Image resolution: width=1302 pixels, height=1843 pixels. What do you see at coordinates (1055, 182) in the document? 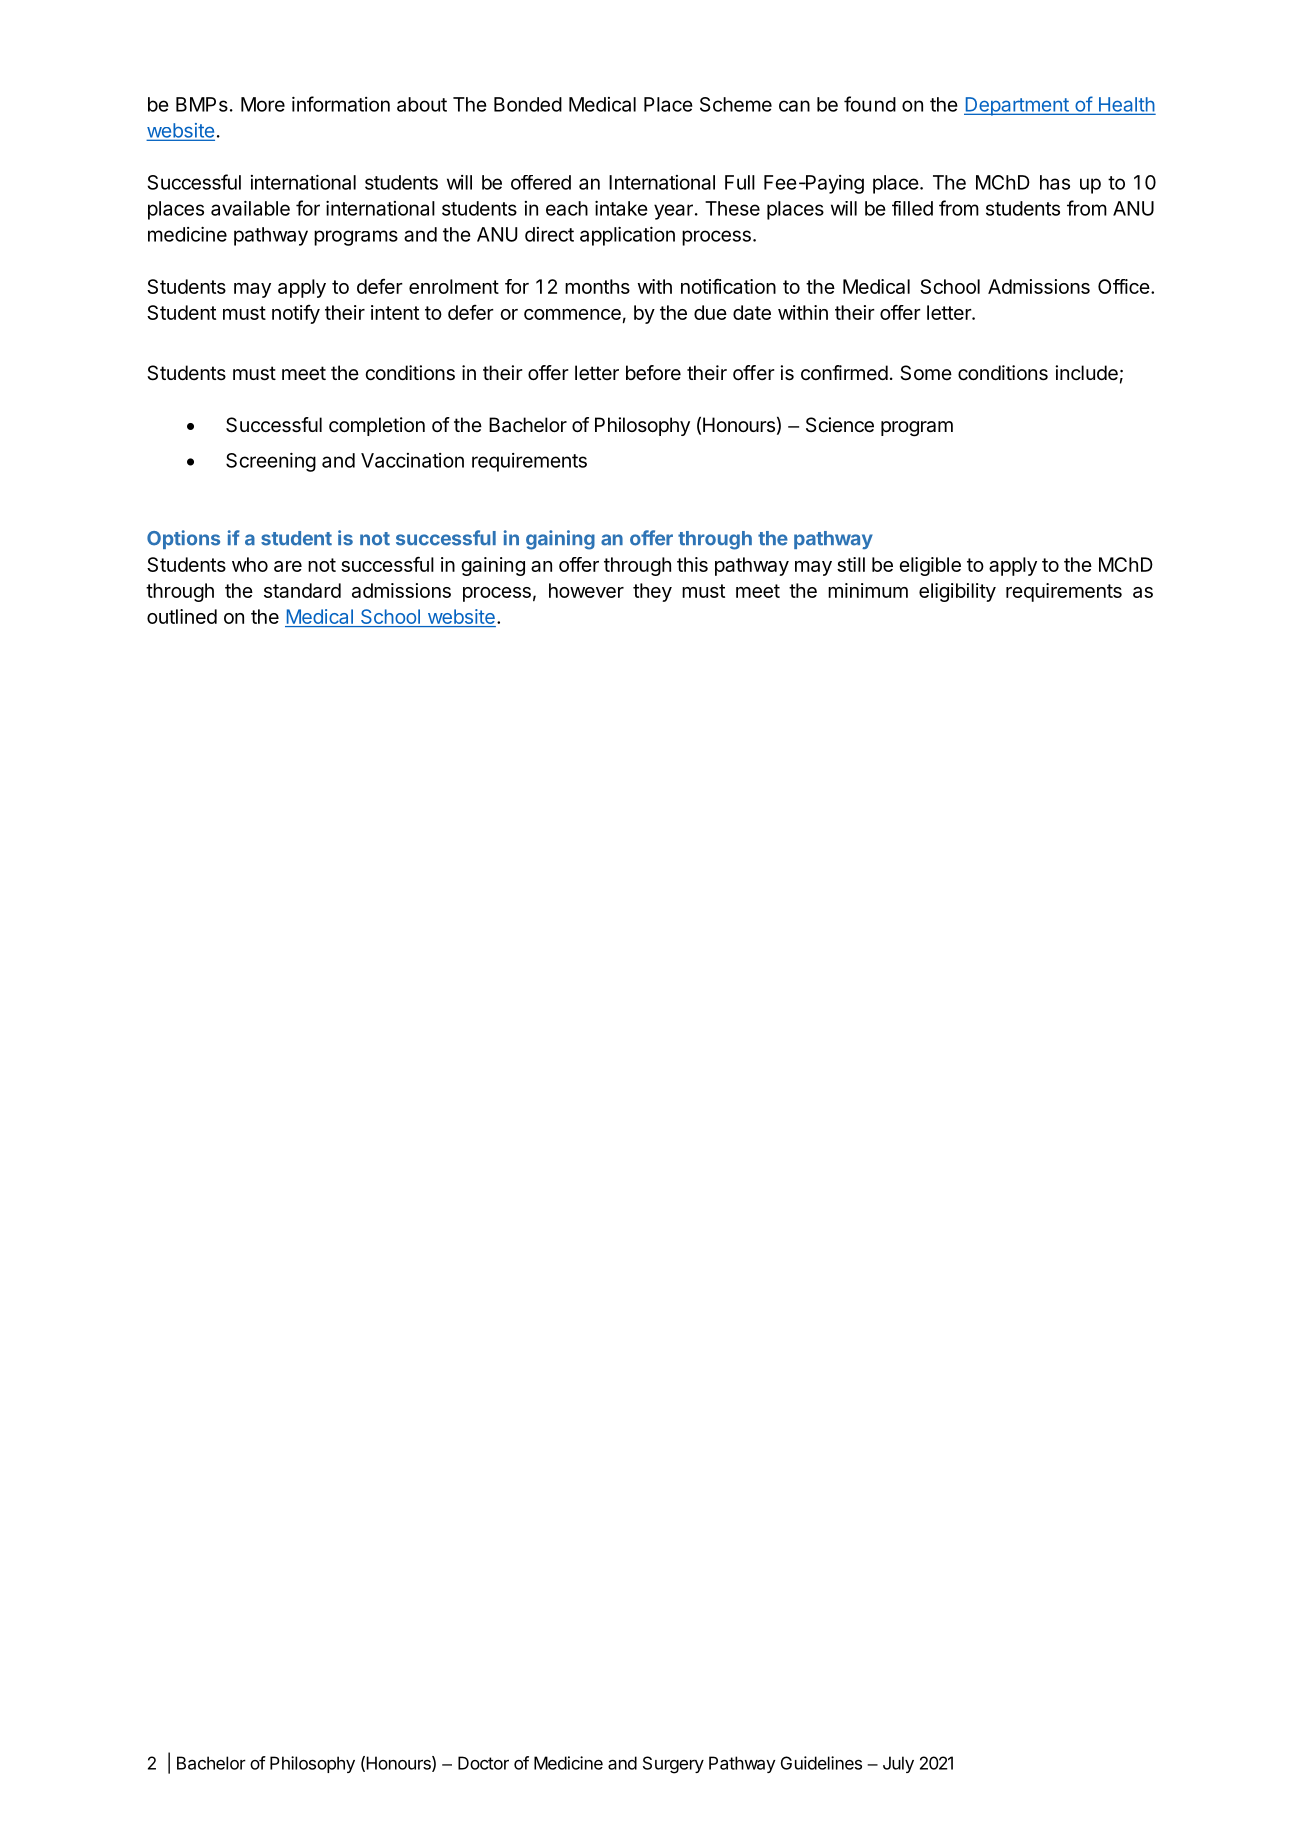
I see `has` at bounding box center [1055, 182].
